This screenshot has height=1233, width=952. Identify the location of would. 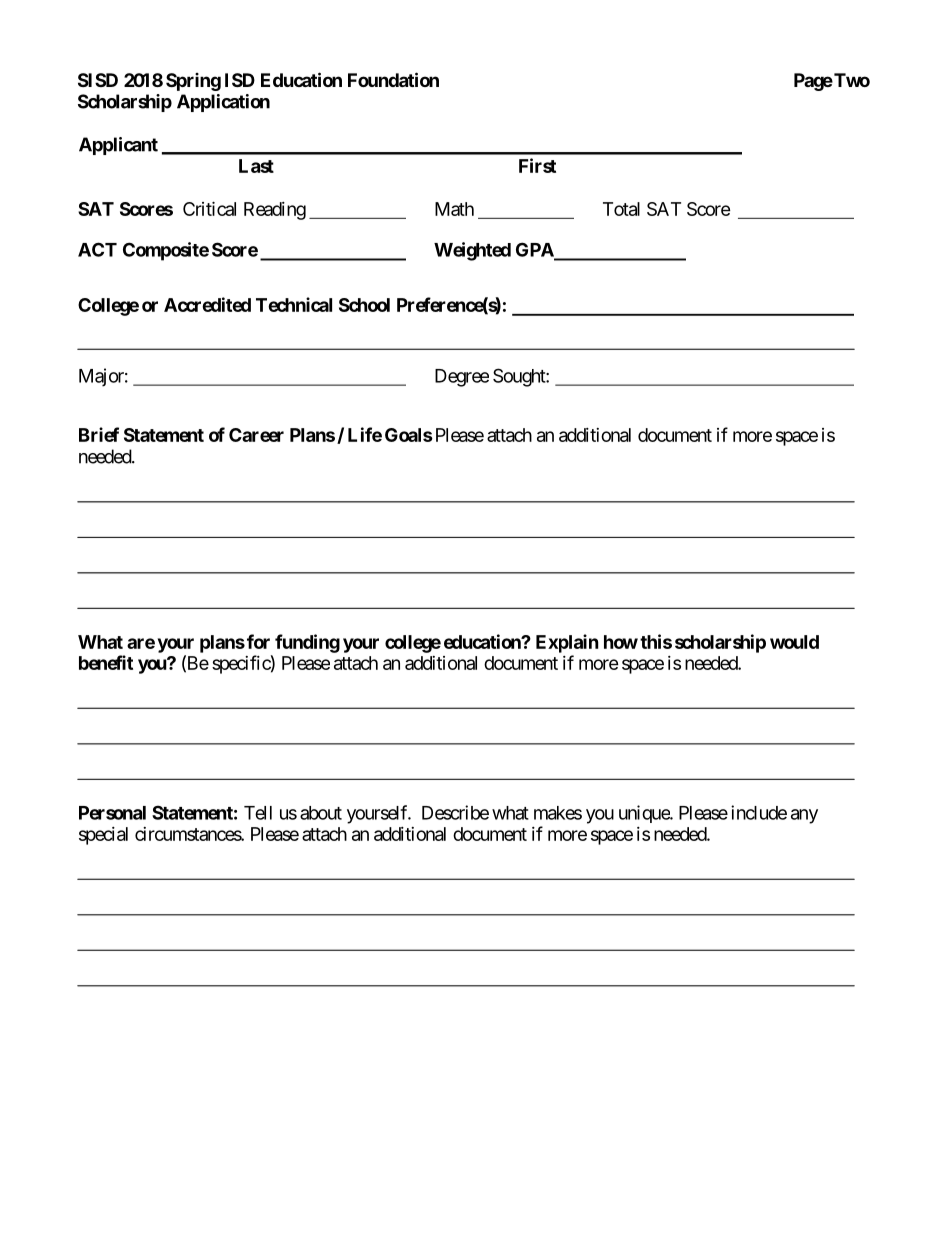
(794, 642).
